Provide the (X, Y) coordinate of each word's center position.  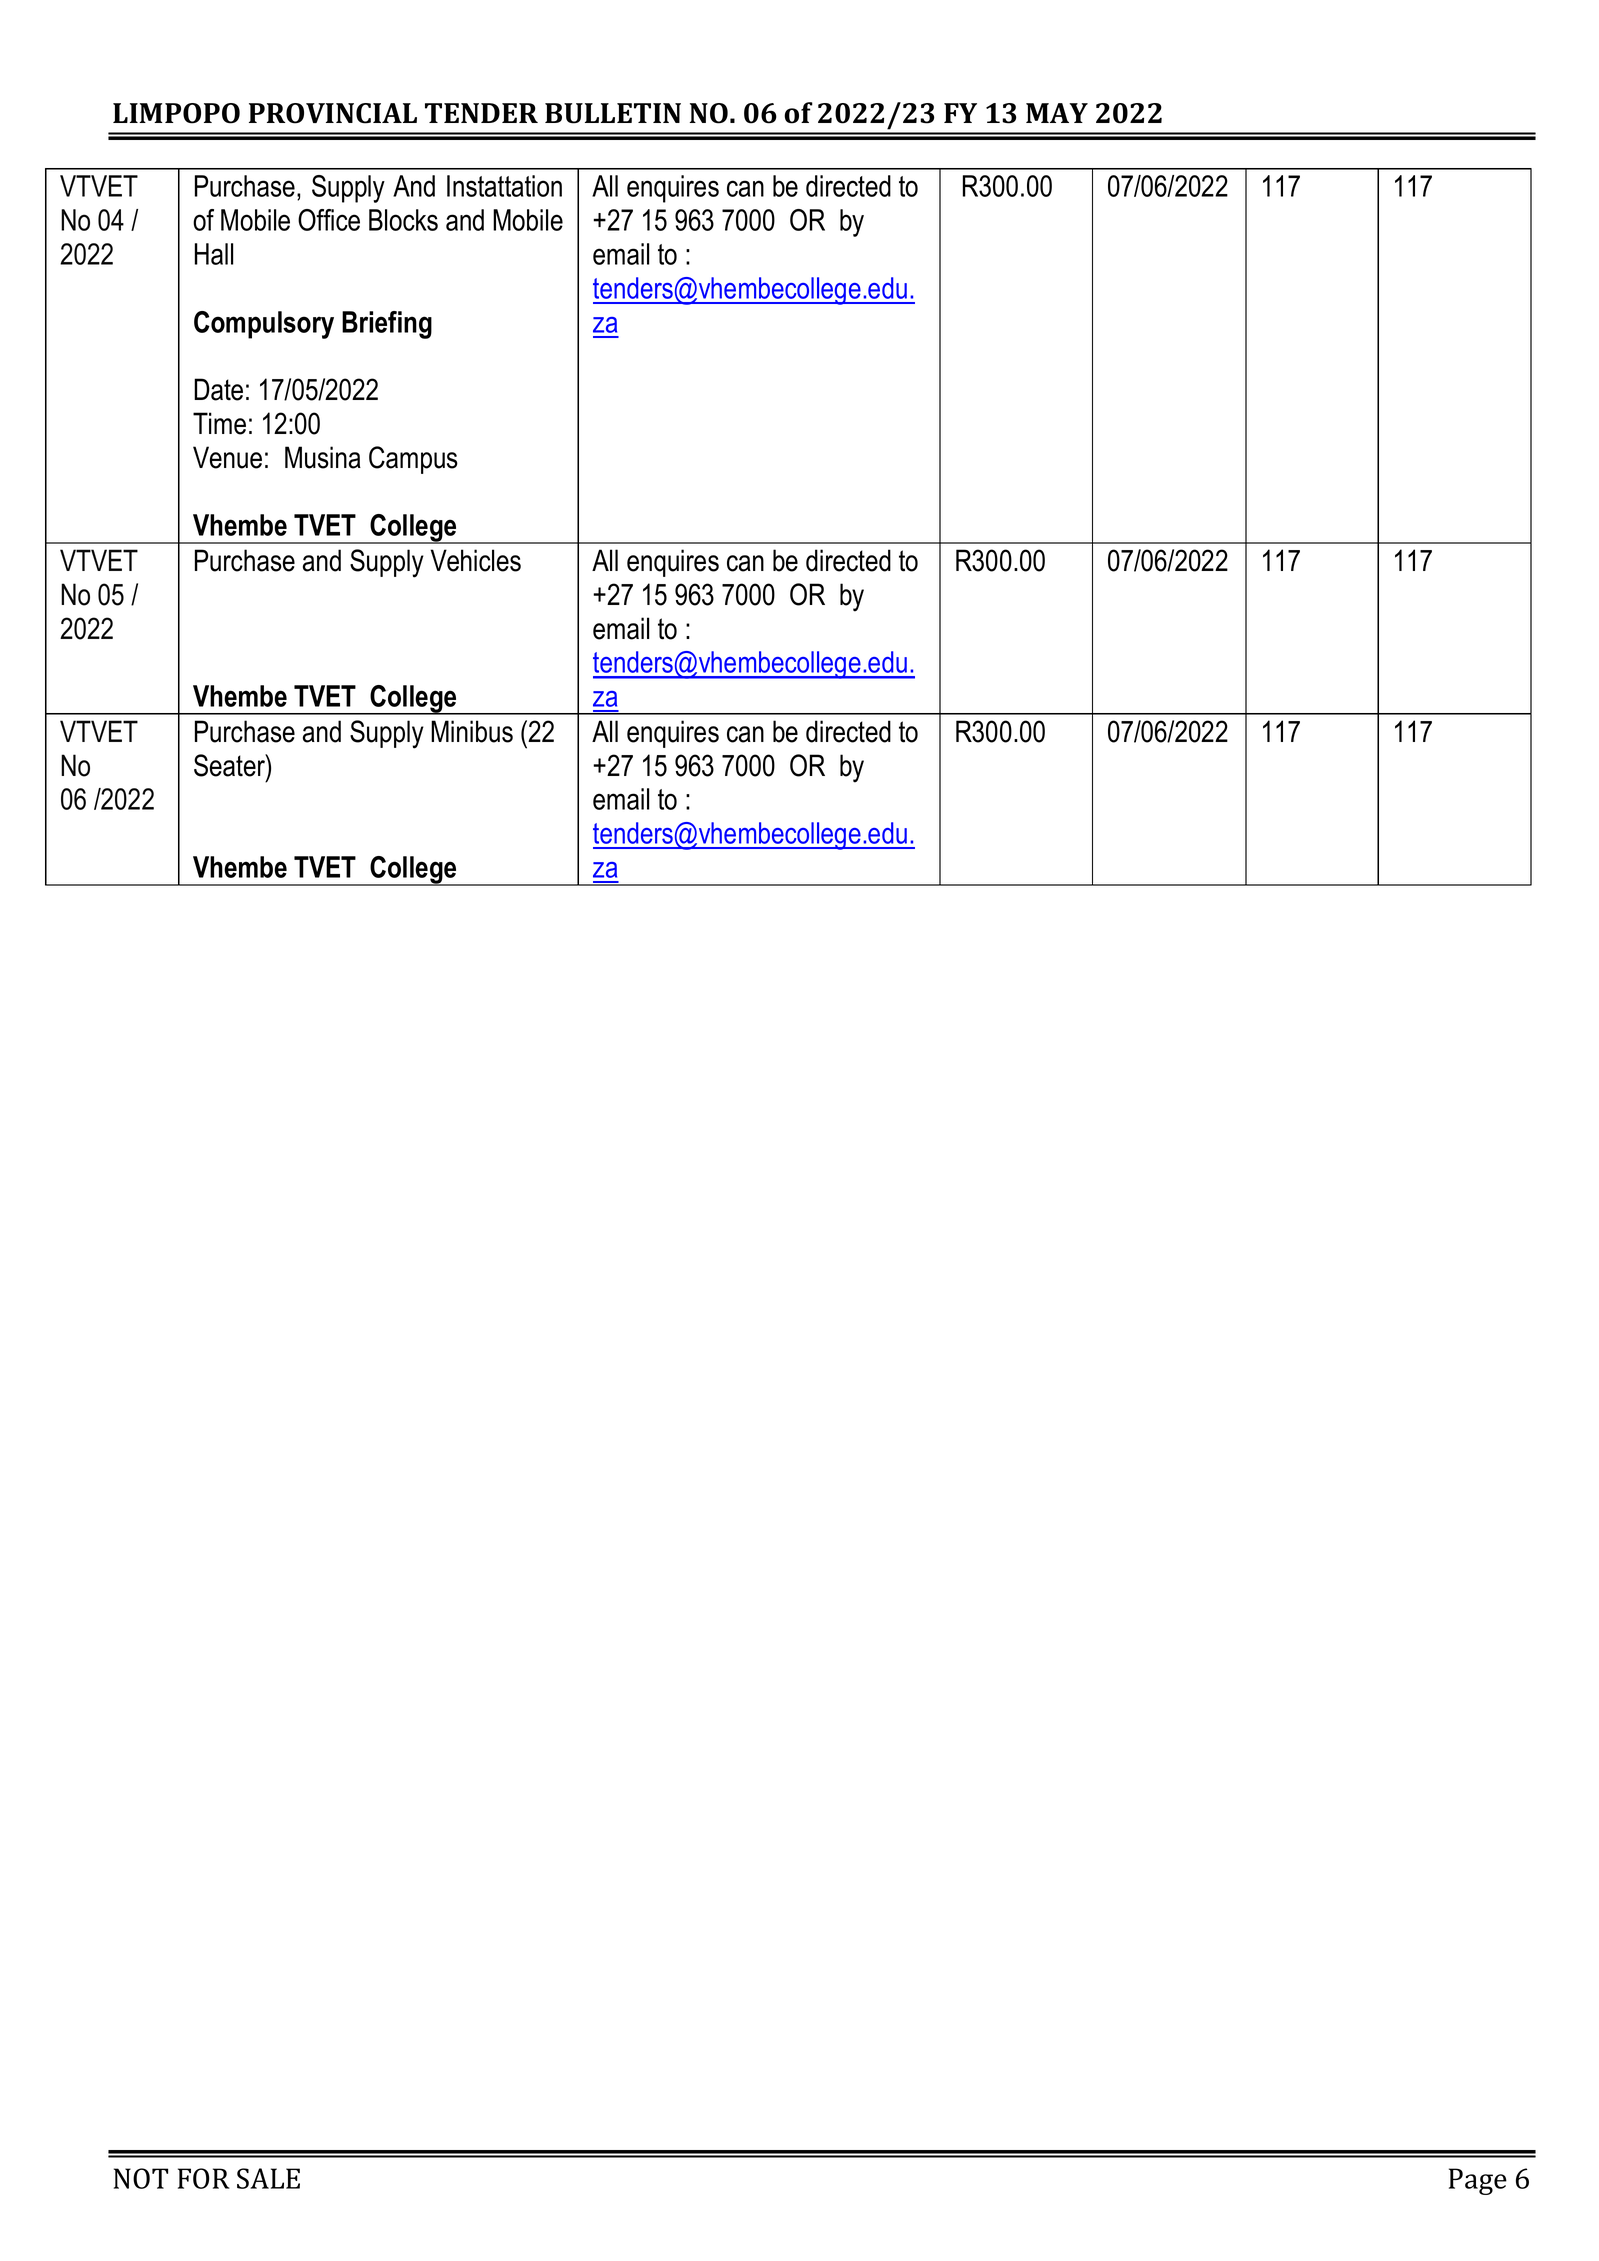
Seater (230, 765)
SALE (268, 2178)
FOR (204, 2178)
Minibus (472, 731)
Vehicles (475, 560)
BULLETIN (613, 113)
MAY (1057, 113)
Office (329, 220)
